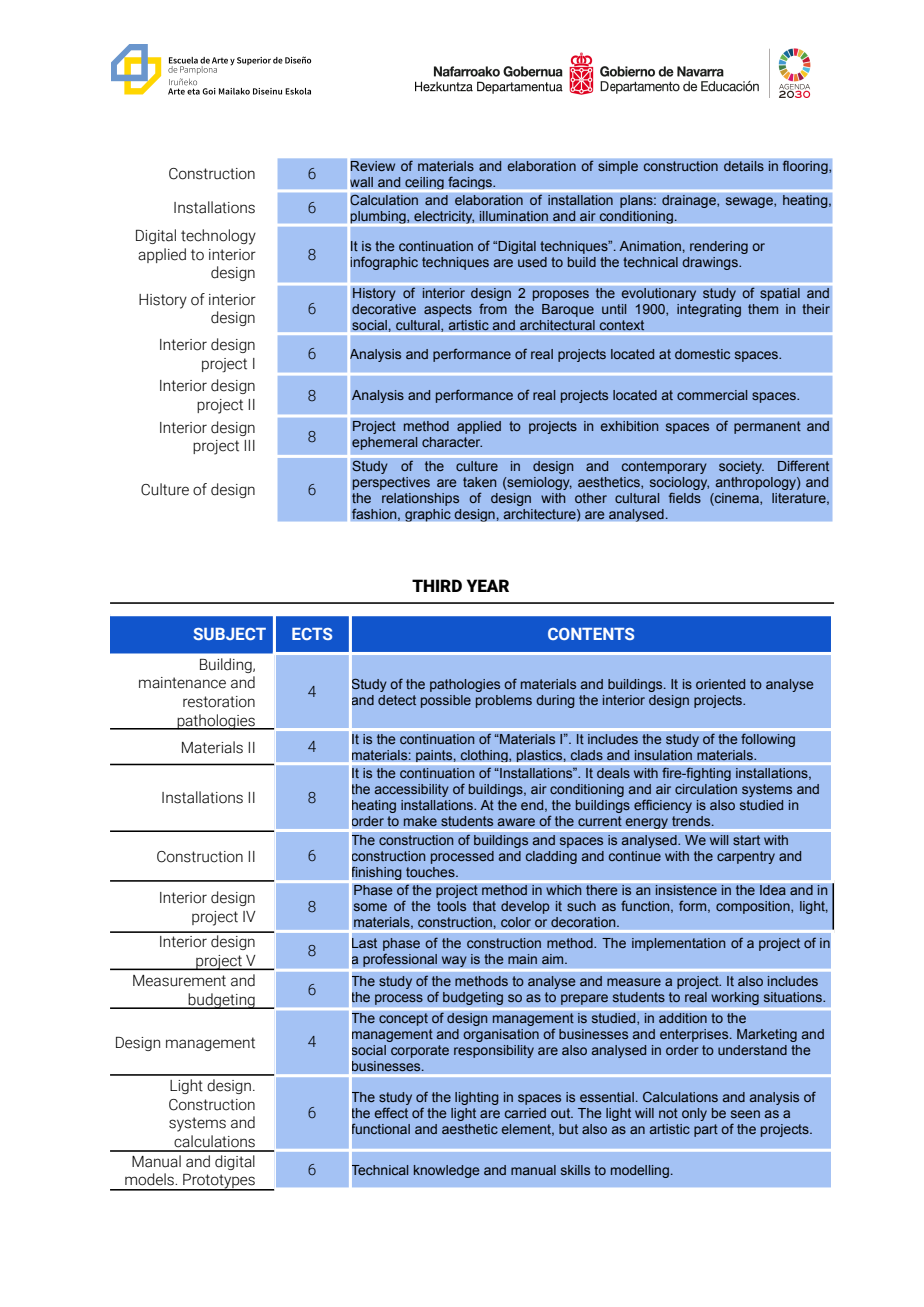  Describe the element at coordinates (218, 237) in the screenshot. I see `technology` at that location.
